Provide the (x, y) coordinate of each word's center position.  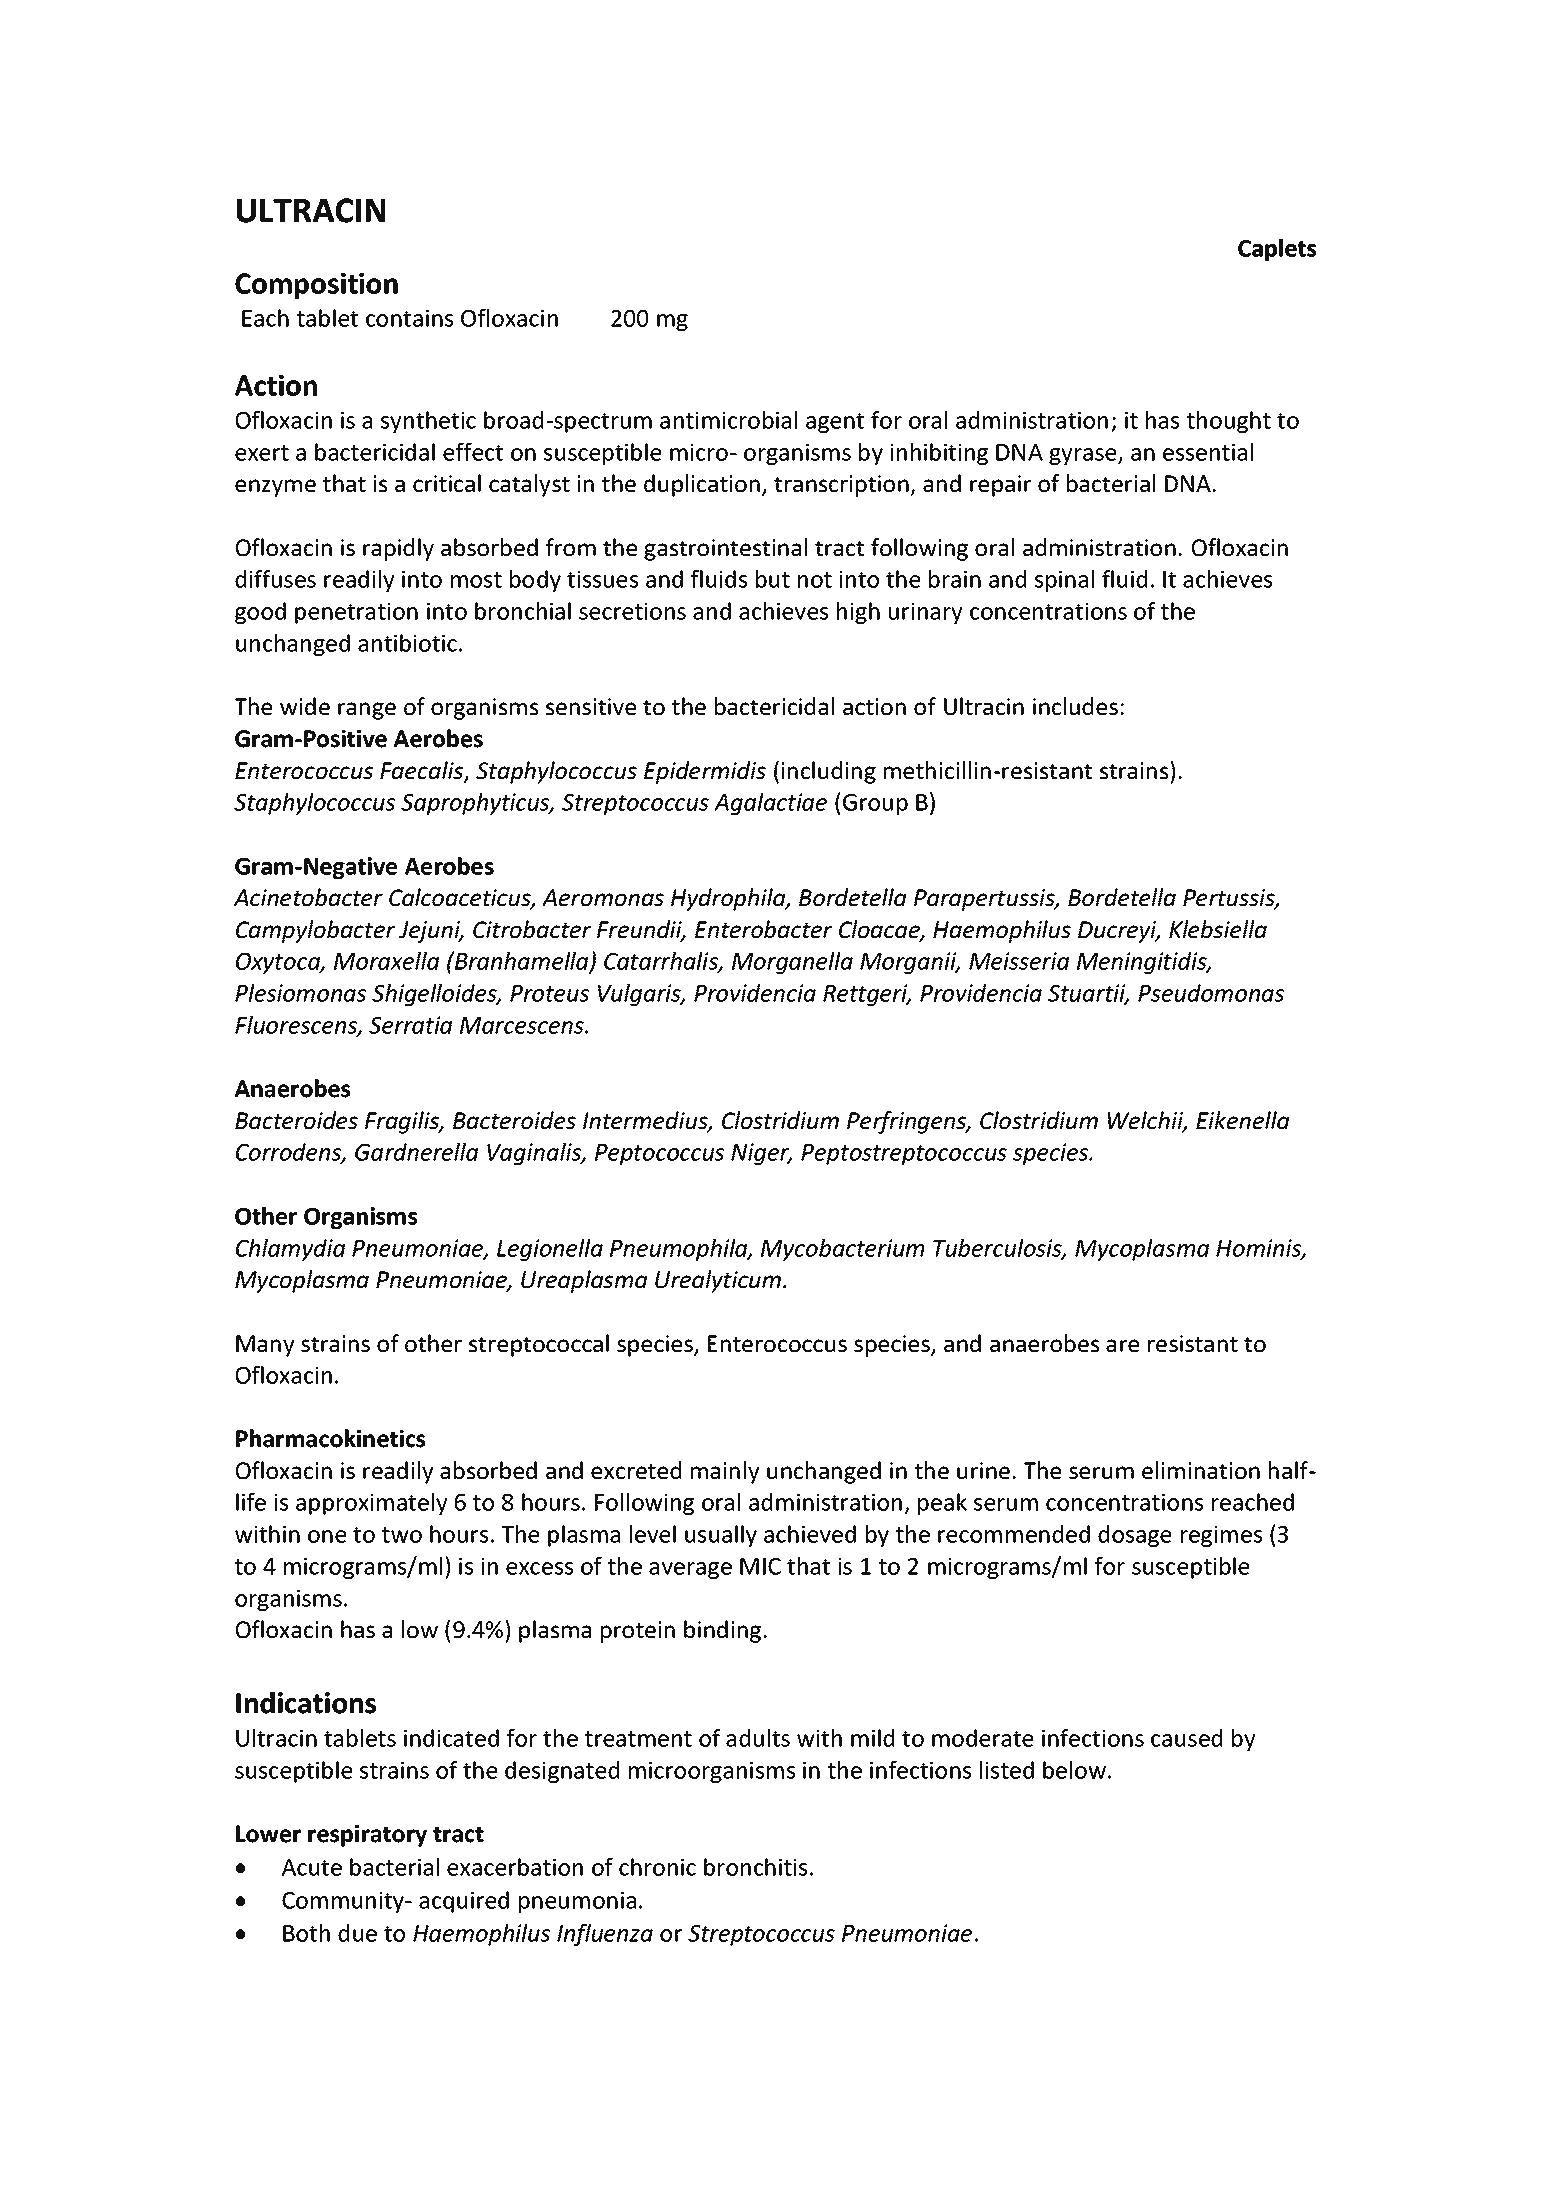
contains (409, 318)
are (1122, 1345)
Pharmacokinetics (330, 1438)
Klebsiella (1218, 929)
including (828, 772)
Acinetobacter (308, 897)
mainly (725, 1472)
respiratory (367, 1836)
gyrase (1084, 456)
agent (835, 423)
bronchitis (755, 1867)
